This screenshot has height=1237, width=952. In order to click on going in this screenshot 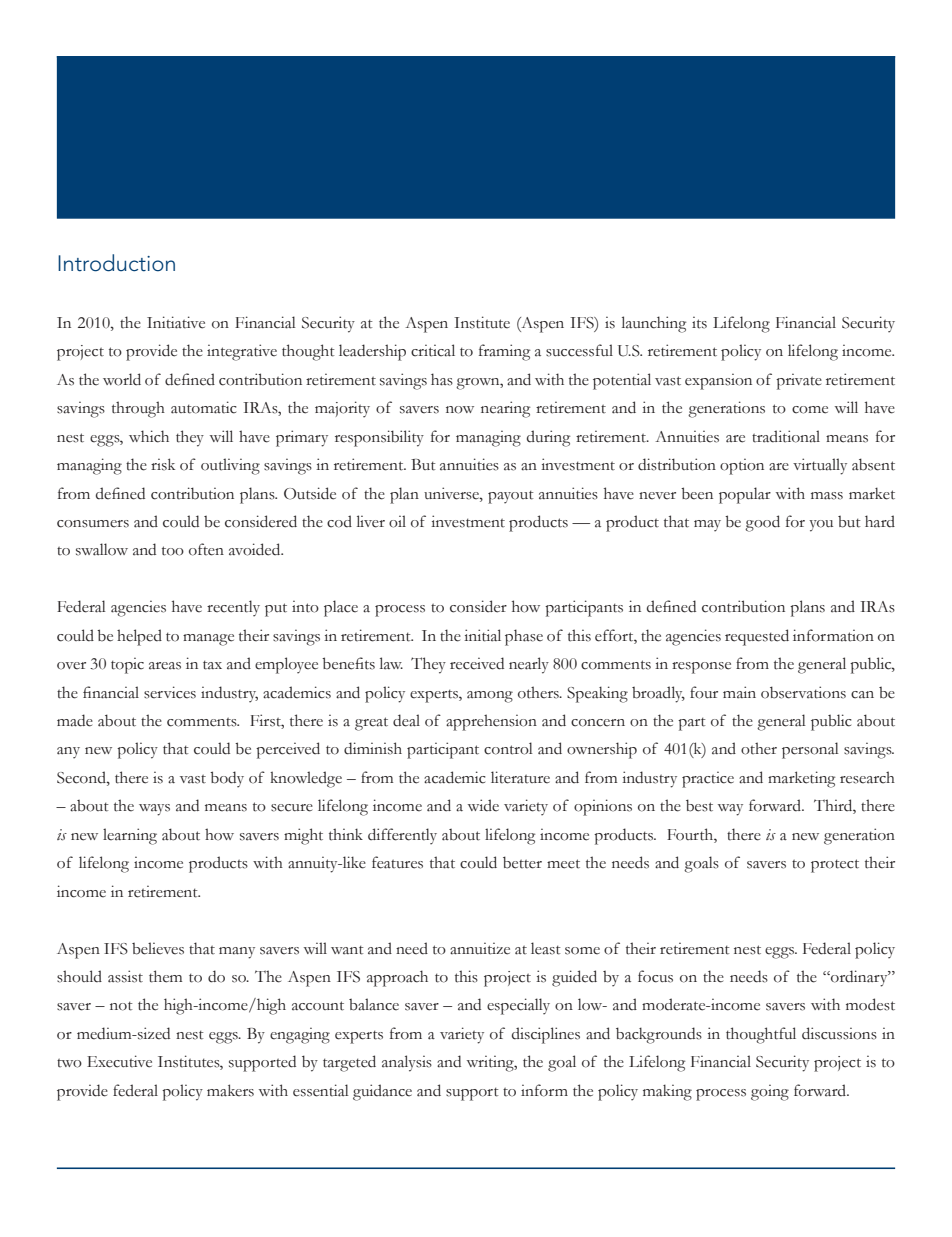, I will do `click(770, 1092)`.
